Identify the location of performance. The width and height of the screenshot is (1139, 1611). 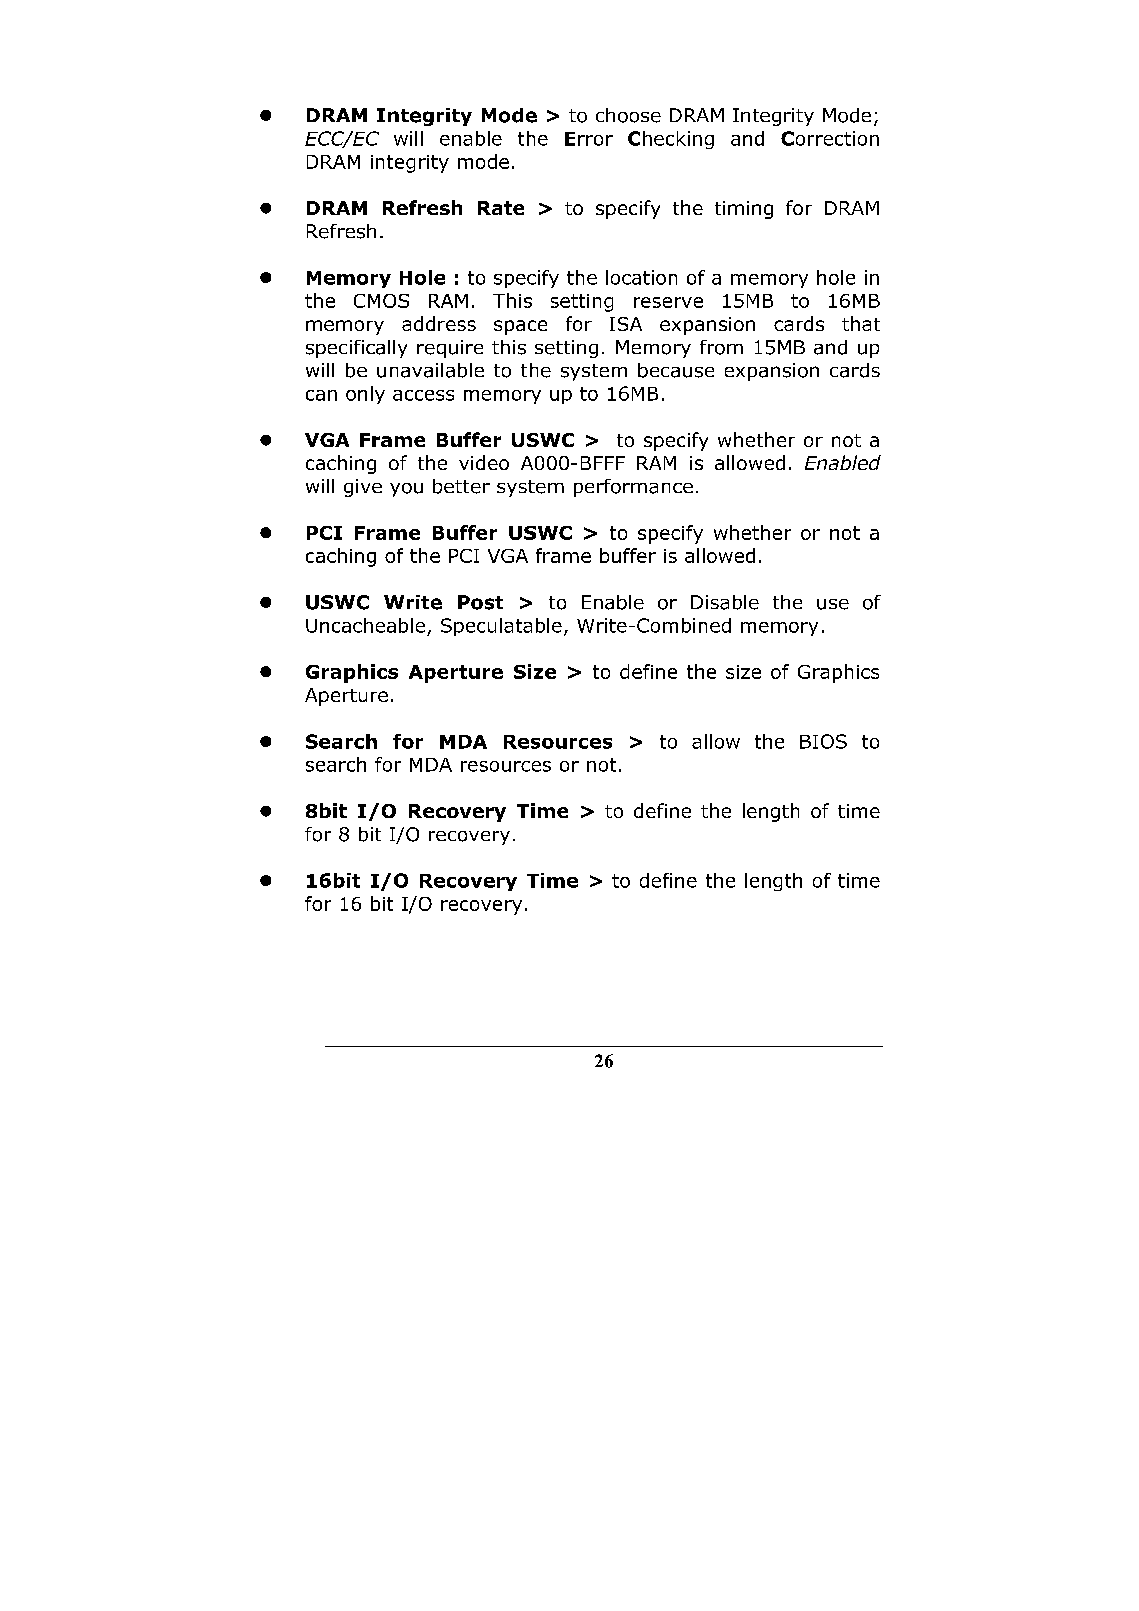
(633, 488).
